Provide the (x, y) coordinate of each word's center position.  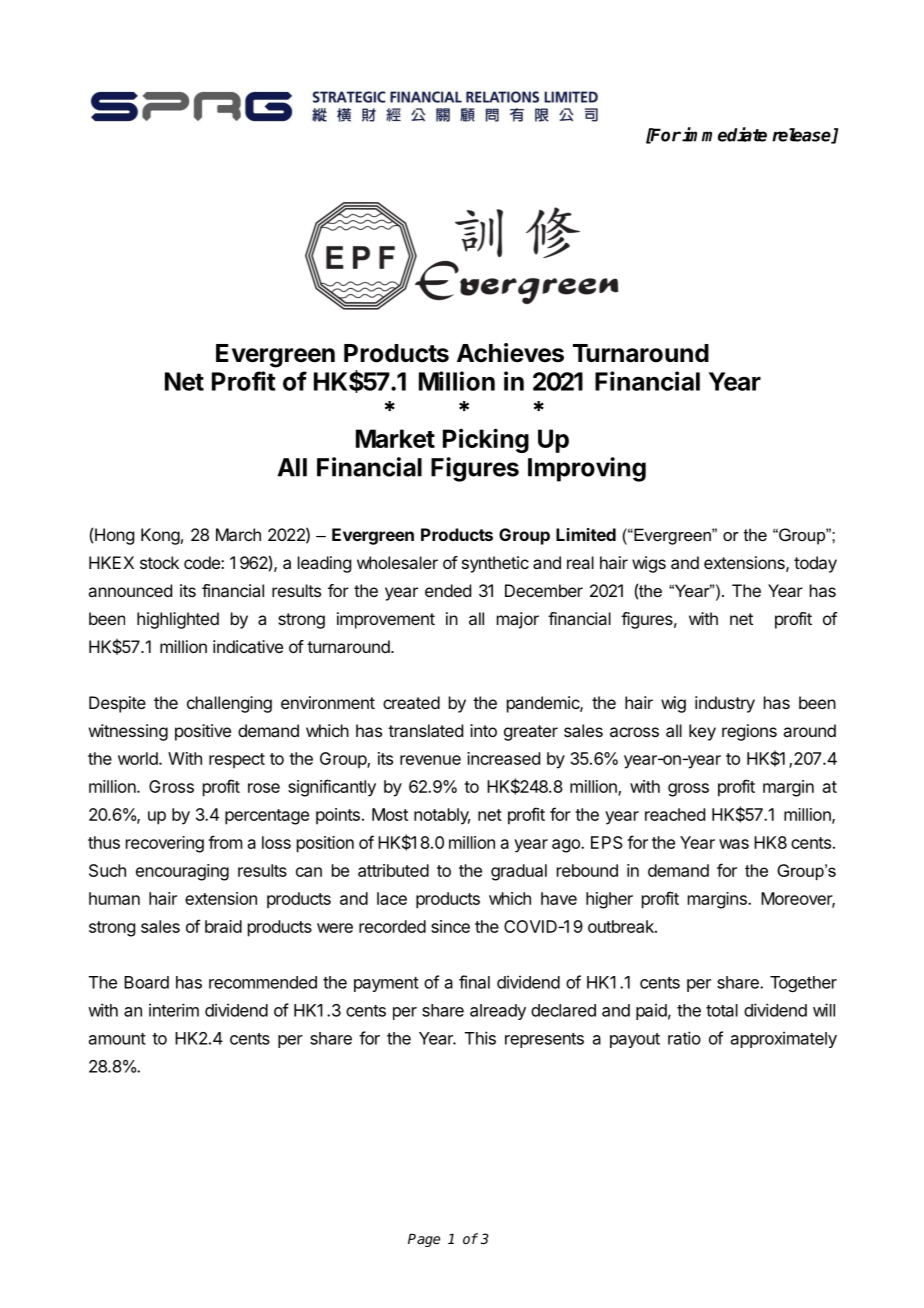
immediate (724, 134)
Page (424, 1240)
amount (117, 1039)
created (411, 702)
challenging (229, 704)
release (802, 136)
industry (725, 704)
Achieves (510, 353)
